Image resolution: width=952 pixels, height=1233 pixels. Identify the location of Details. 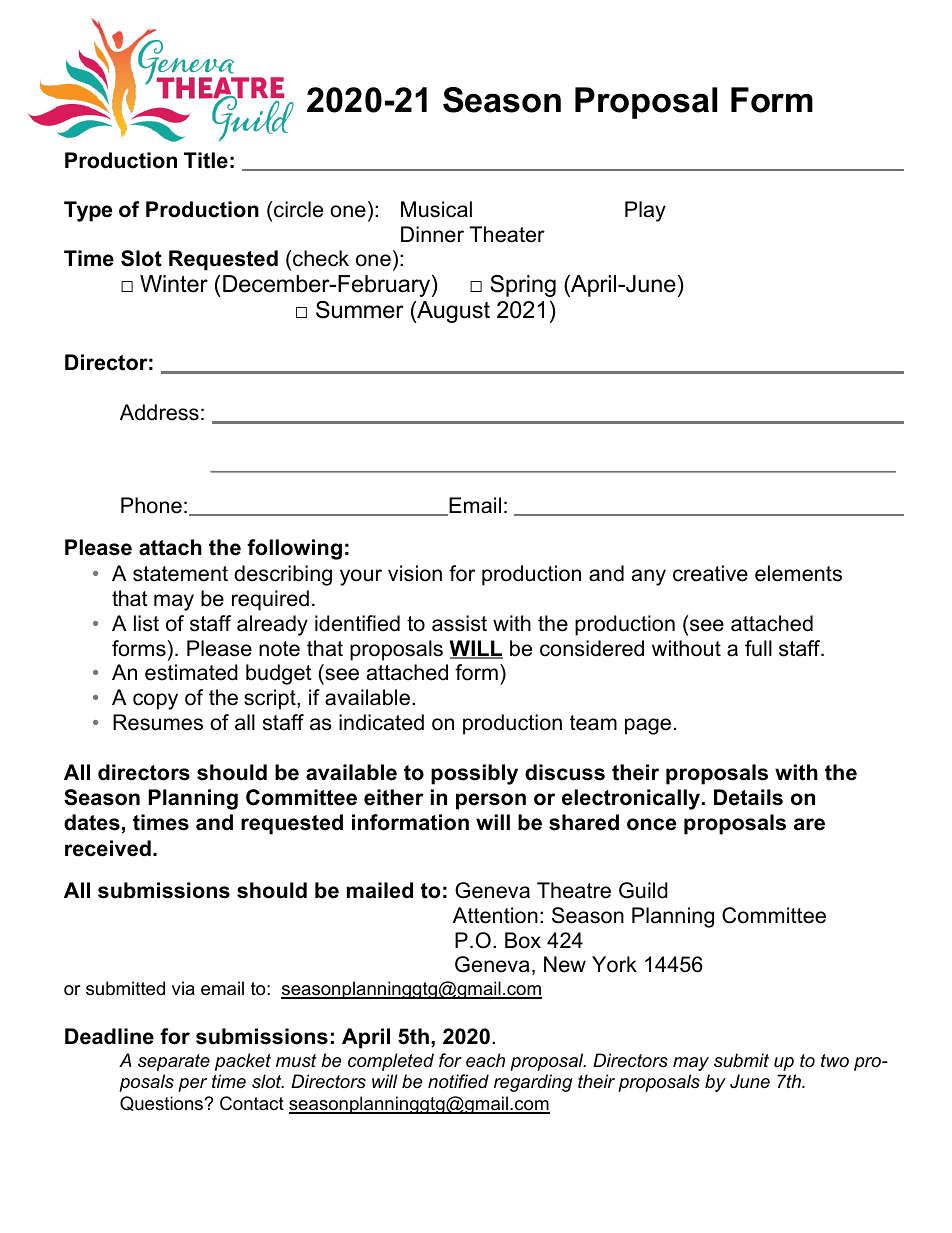
(748, 797).
